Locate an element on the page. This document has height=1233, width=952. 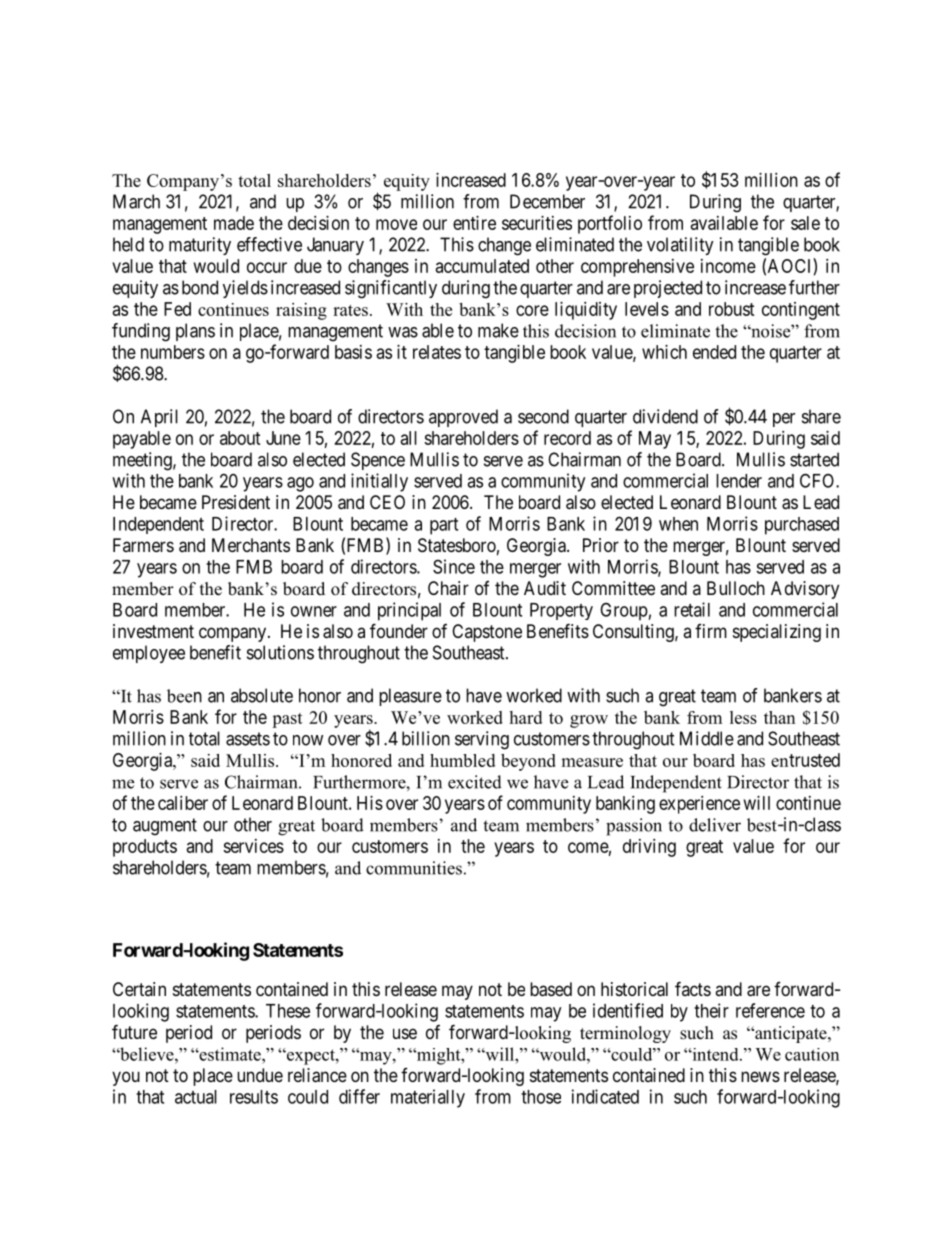
President is located at coordinates (236, 502).
